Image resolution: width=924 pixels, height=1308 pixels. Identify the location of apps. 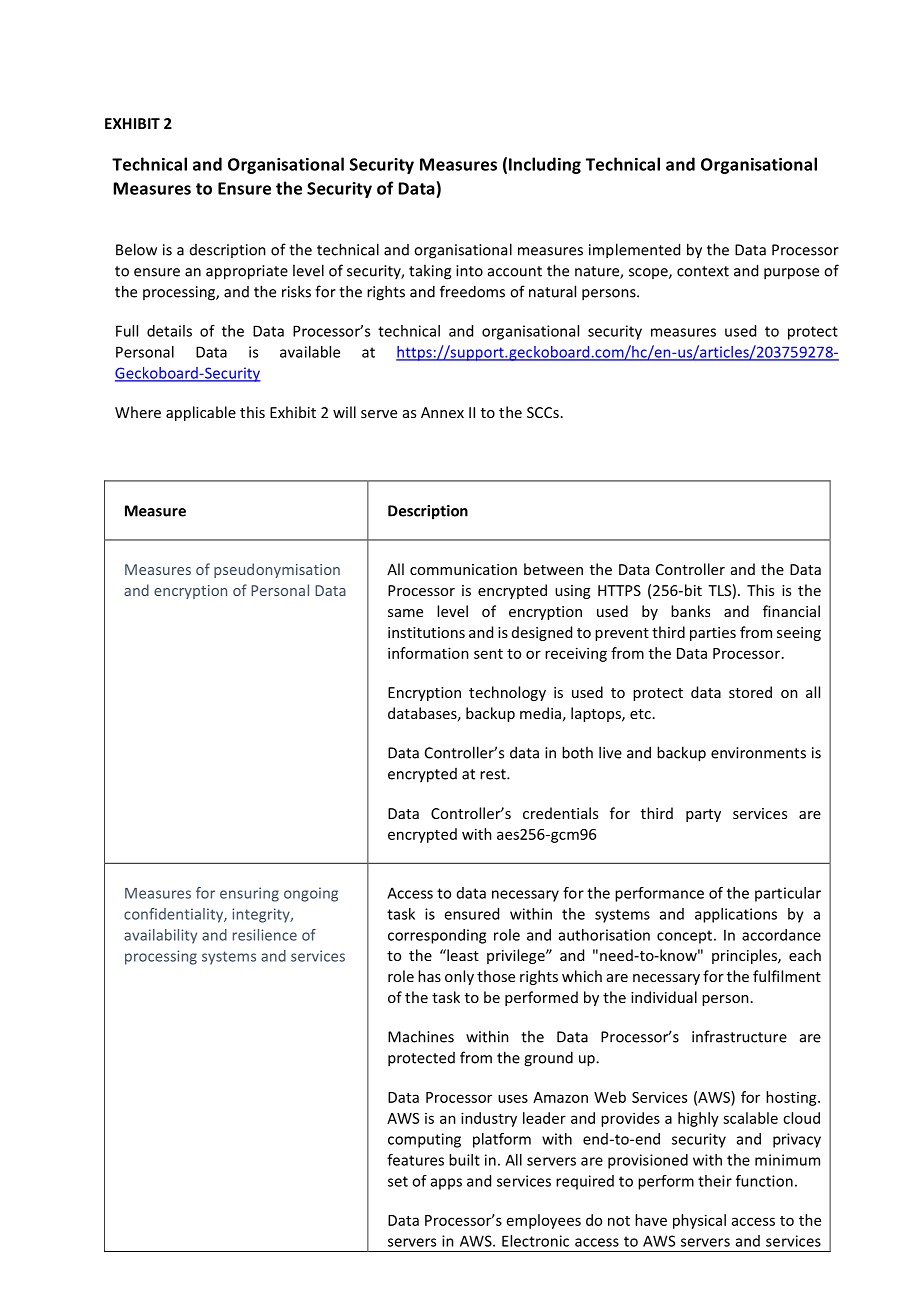
(446, 1184).
